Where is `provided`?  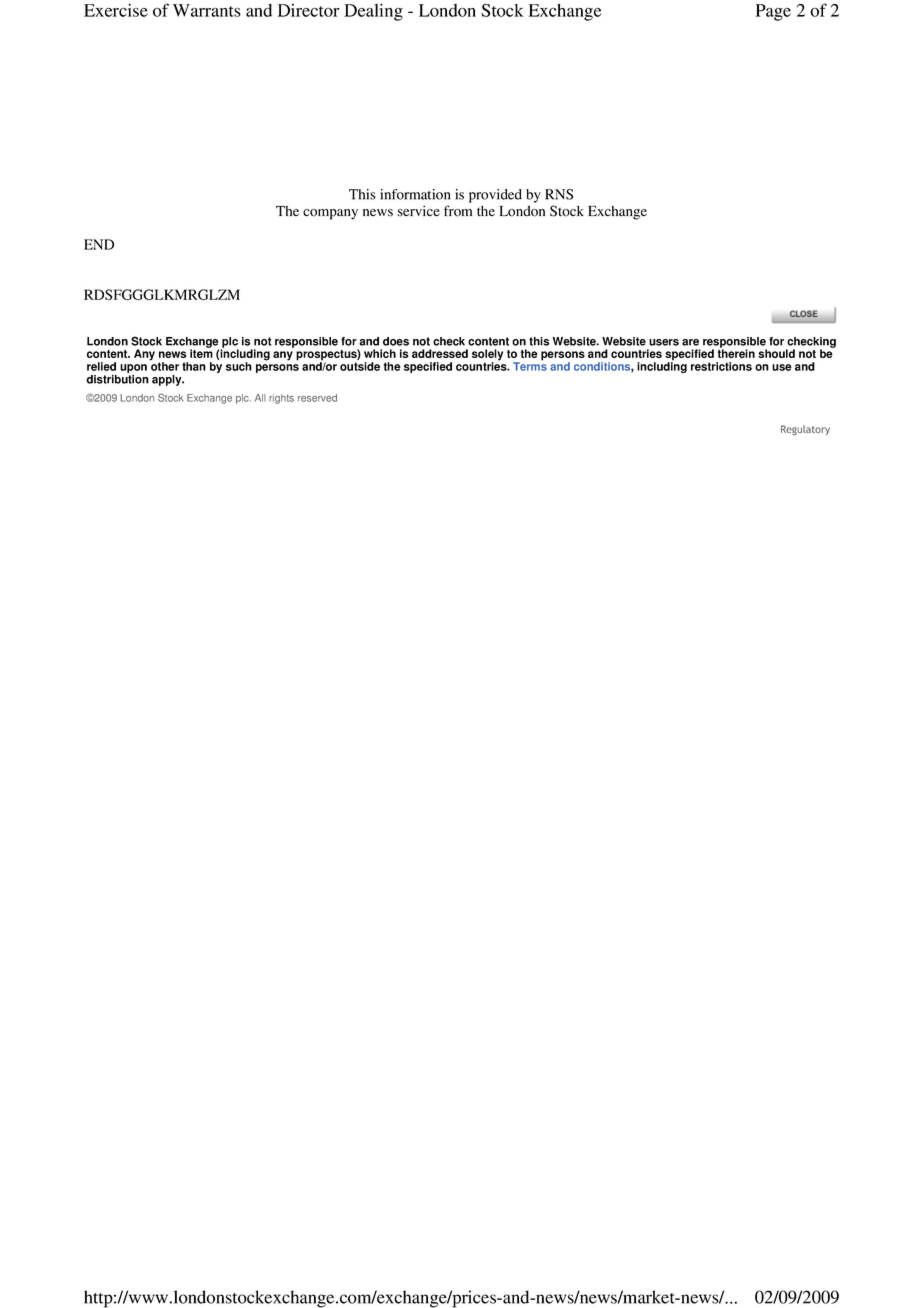
provided is located at coordinates (495, 196).
